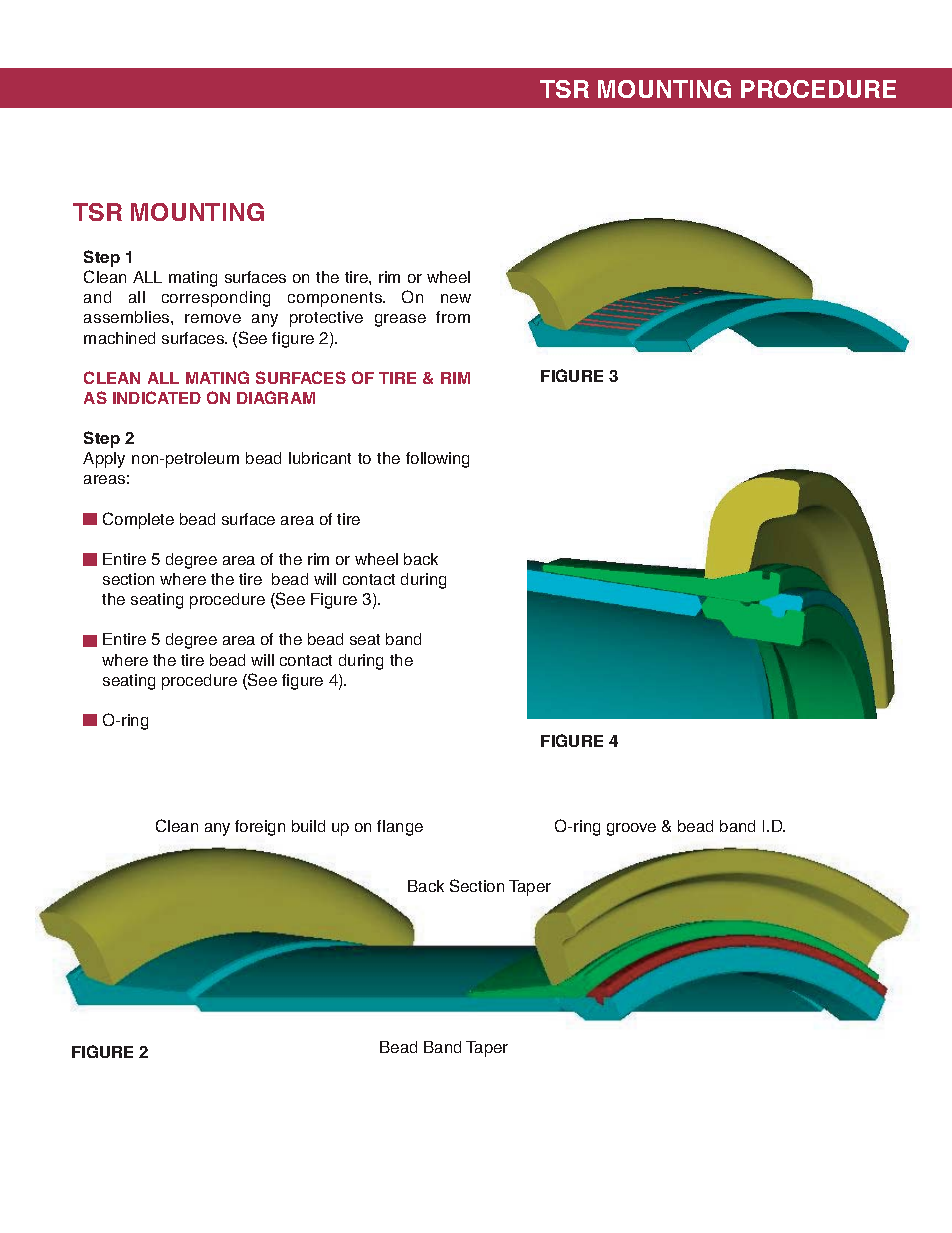 This image has height=1233, width=952. Describe the element at coordinates (128, 317) in the image. I see `assemblies` at that location.
